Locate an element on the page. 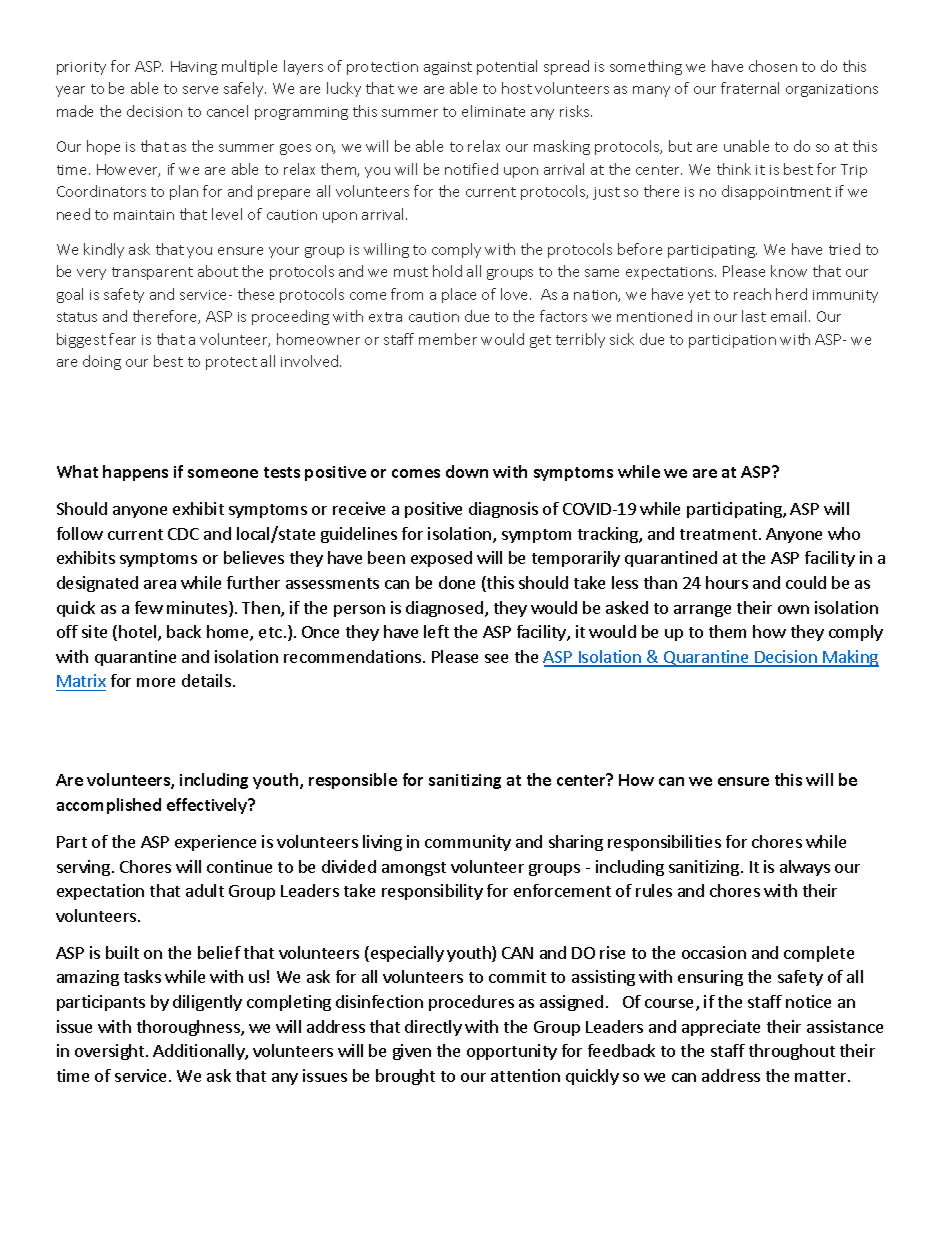 This page has width=952, height=1233. eliminate is located at coordinates (493, 111).
